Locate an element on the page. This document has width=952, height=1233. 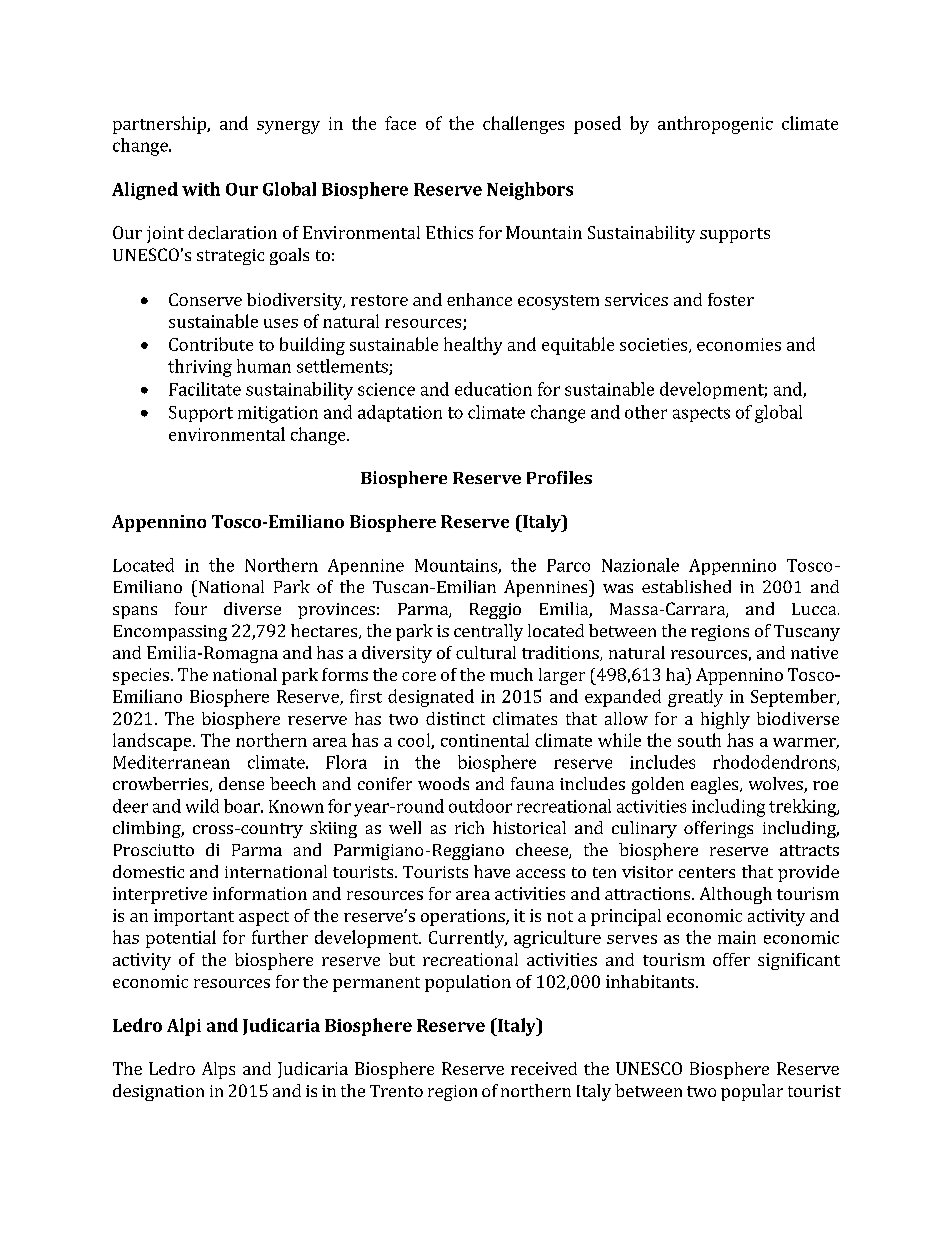
mitigation is located at coordinates (278, 414).
